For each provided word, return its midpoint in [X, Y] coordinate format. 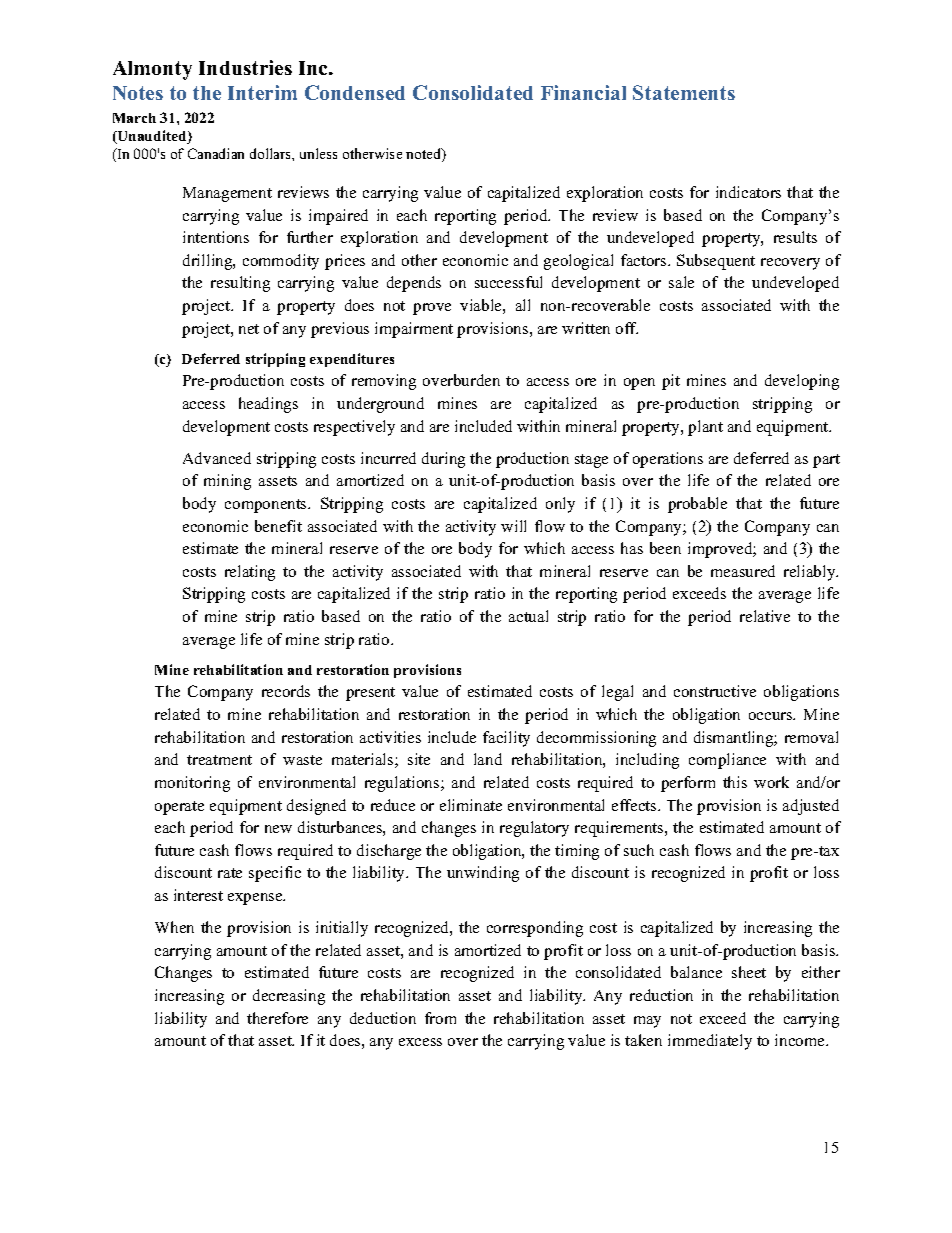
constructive [715, 691]
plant [705, 428]
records [286, 691]
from [440, 1018]
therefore [277, 1018]
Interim [262, 92]
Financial [583, 92]
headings [268, 405]
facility [506, 739]
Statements [684, 92]
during [443, 460]
